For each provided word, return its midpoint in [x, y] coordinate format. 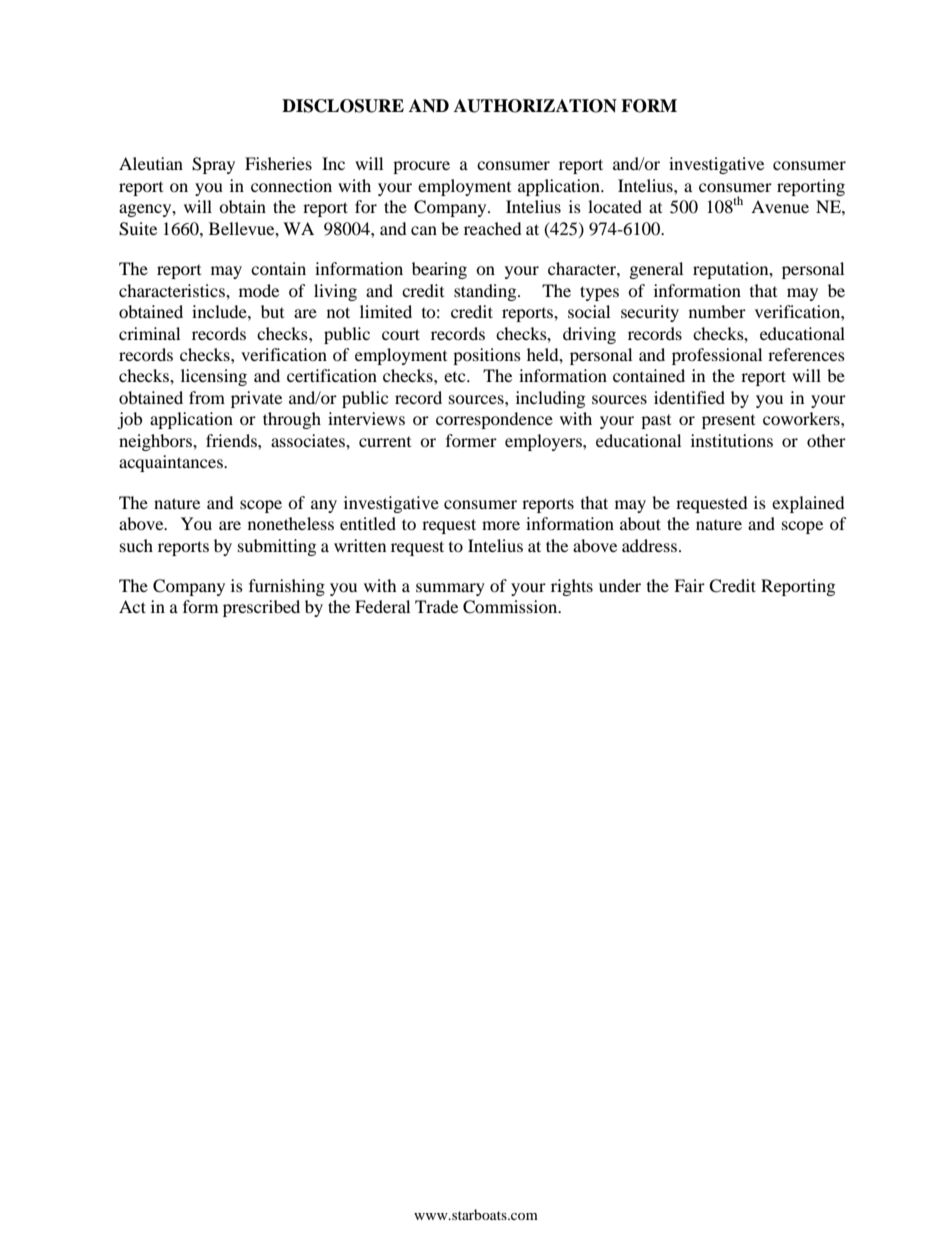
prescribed [261, 608]
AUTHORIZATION [535, 106]
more [501, 525]
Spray [213, 165]
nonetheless [291, 523]
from [207, 397]
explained [808, 504]
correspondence [494, 420]
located [615, 206]
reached [493, 228]
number [717, 311]
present [728, 422]
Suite [138, 229]
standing [486, 292]
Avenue [780, 206]
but [272, 311]
